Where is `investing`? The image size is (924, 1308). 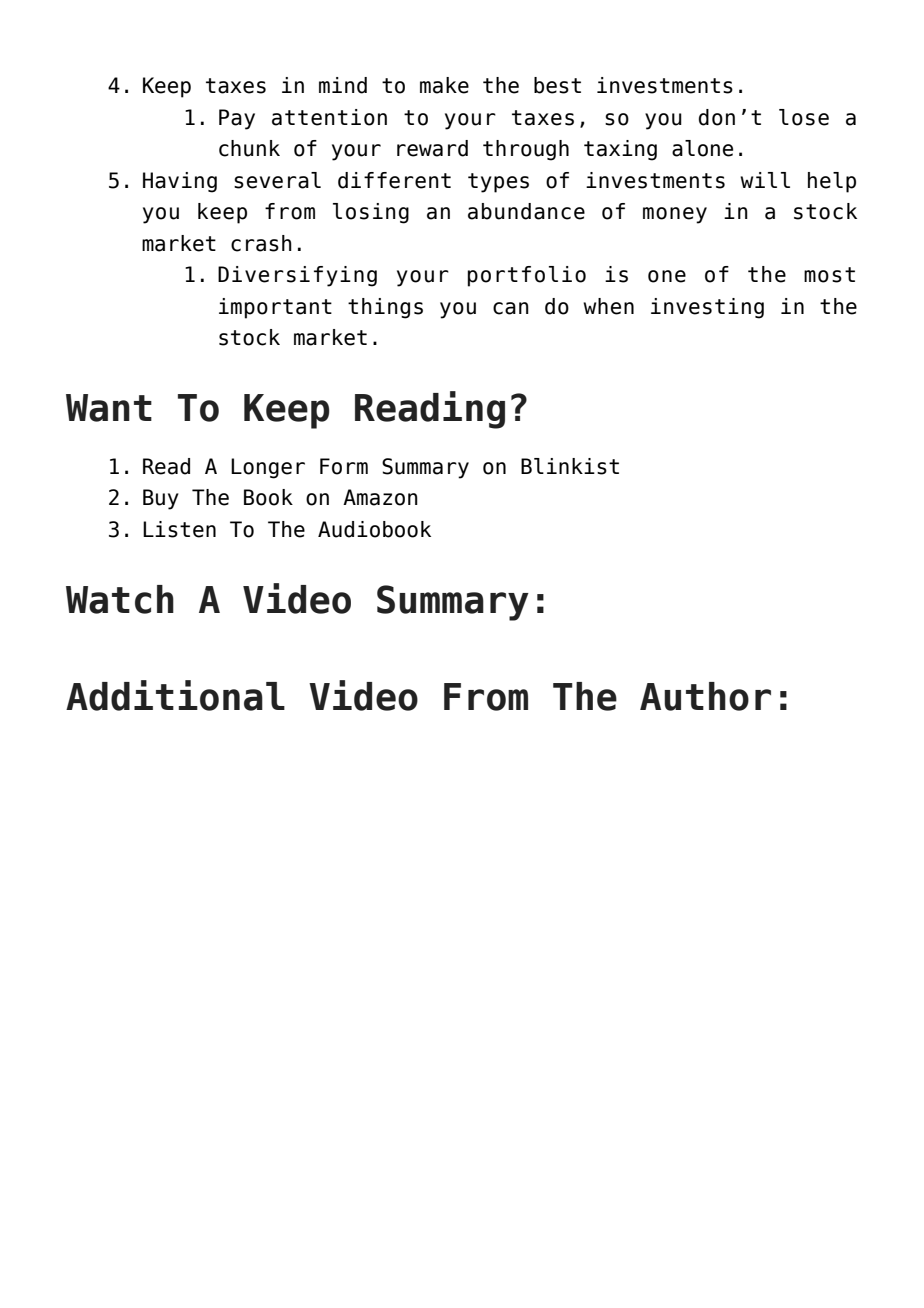 investing is located at coordinates (707, 308).
